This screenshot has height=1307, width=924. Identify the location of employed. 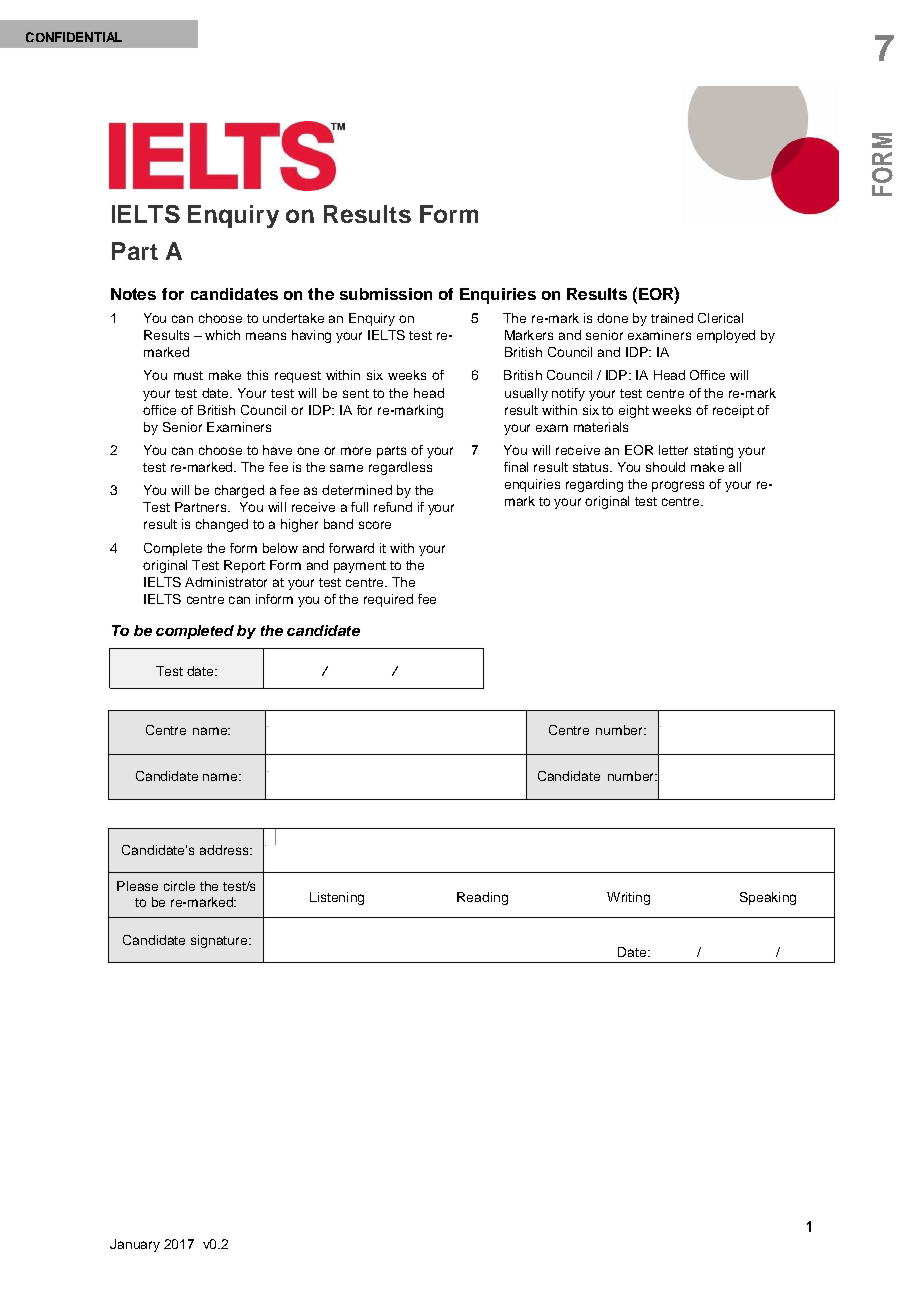
(726, 336).
